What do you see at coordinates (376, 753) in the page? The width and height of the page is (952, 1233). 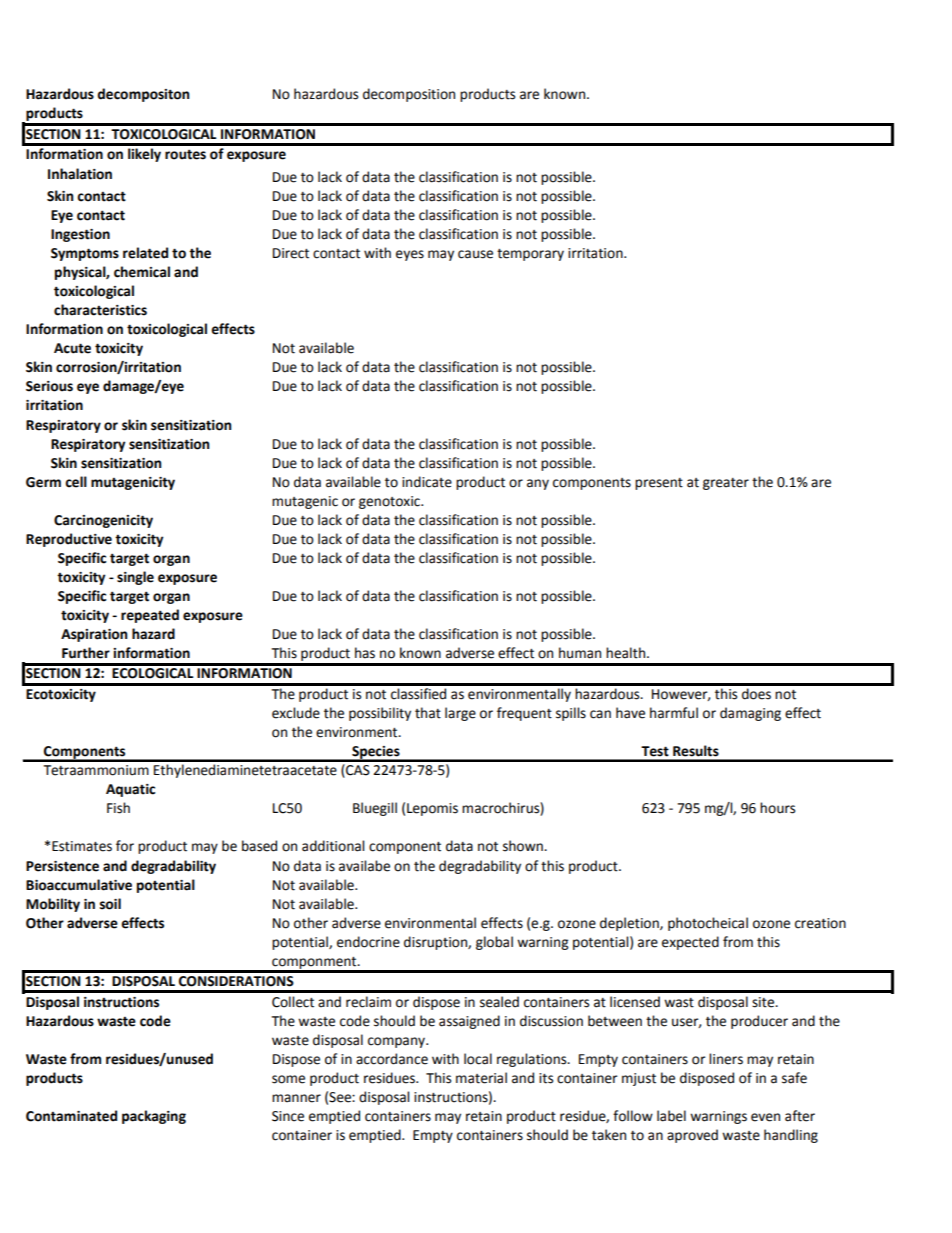 I see `Species` at bounding box center [376, 753].
